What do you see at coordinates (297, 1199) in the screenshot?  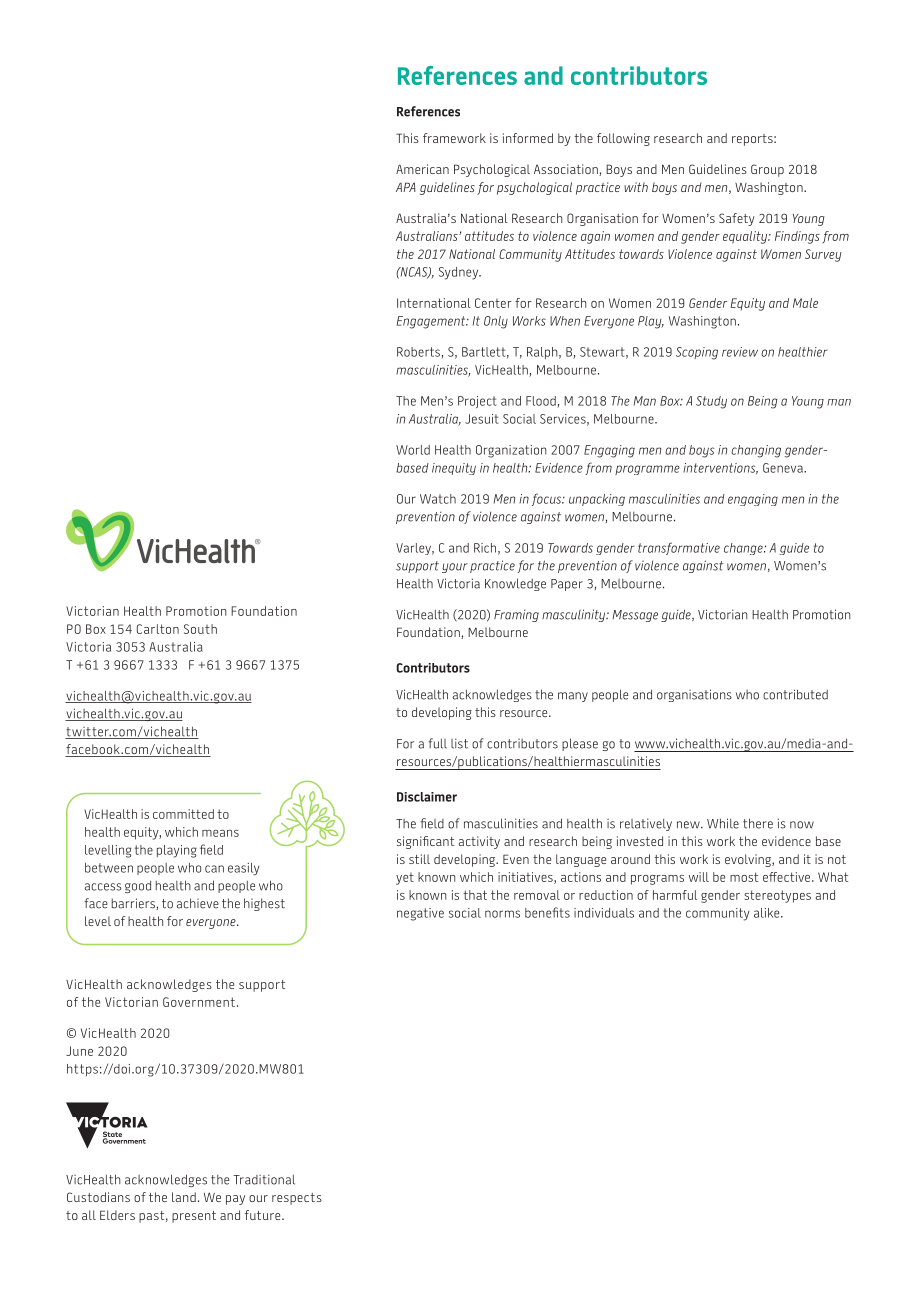 I see `respects` at bounding box center [297, 1199].
